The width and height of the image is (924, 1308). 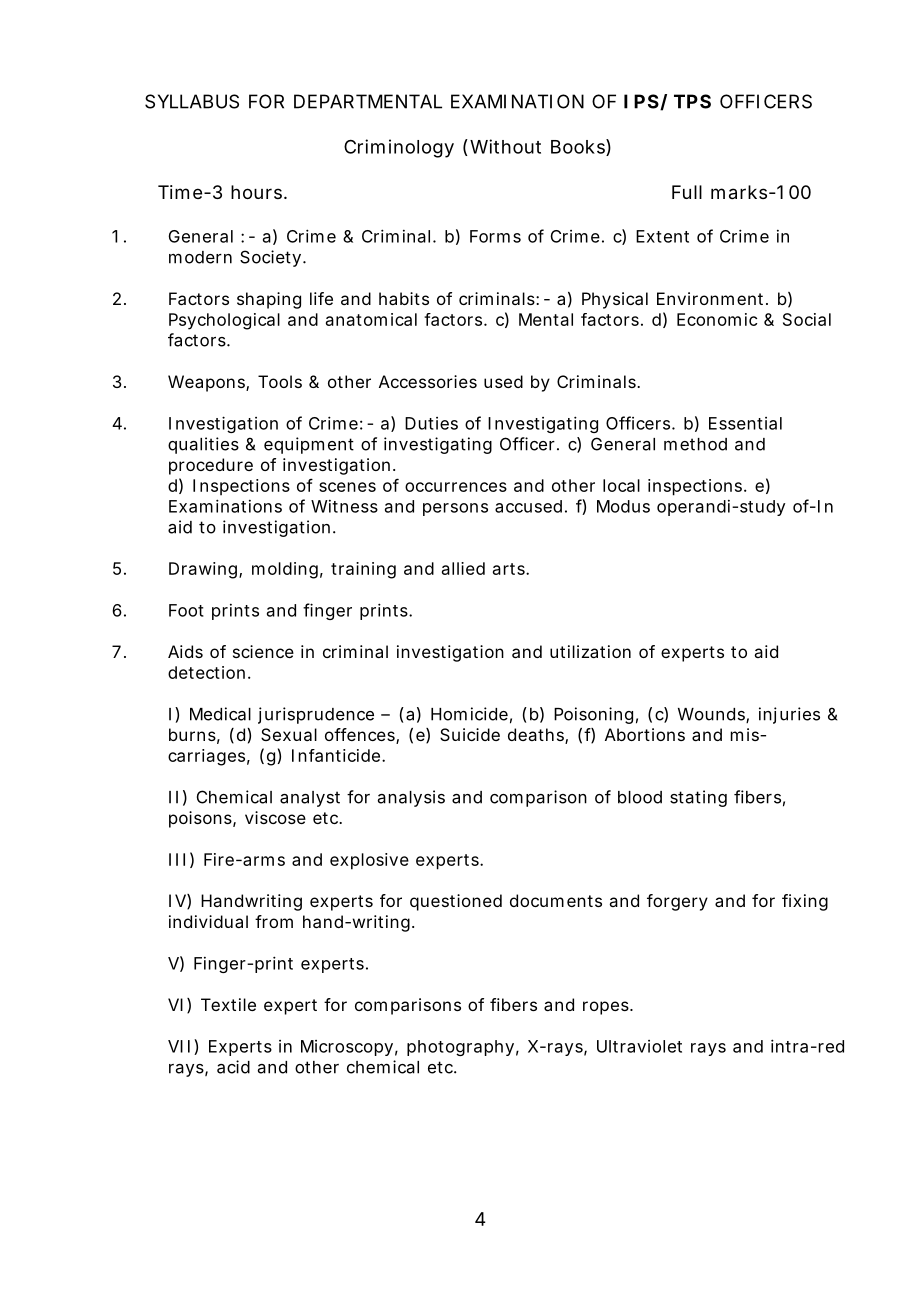 What do you see at coordinates (233, 1067) in the image?
I see `acid` at bounding box center [233, 1067].
